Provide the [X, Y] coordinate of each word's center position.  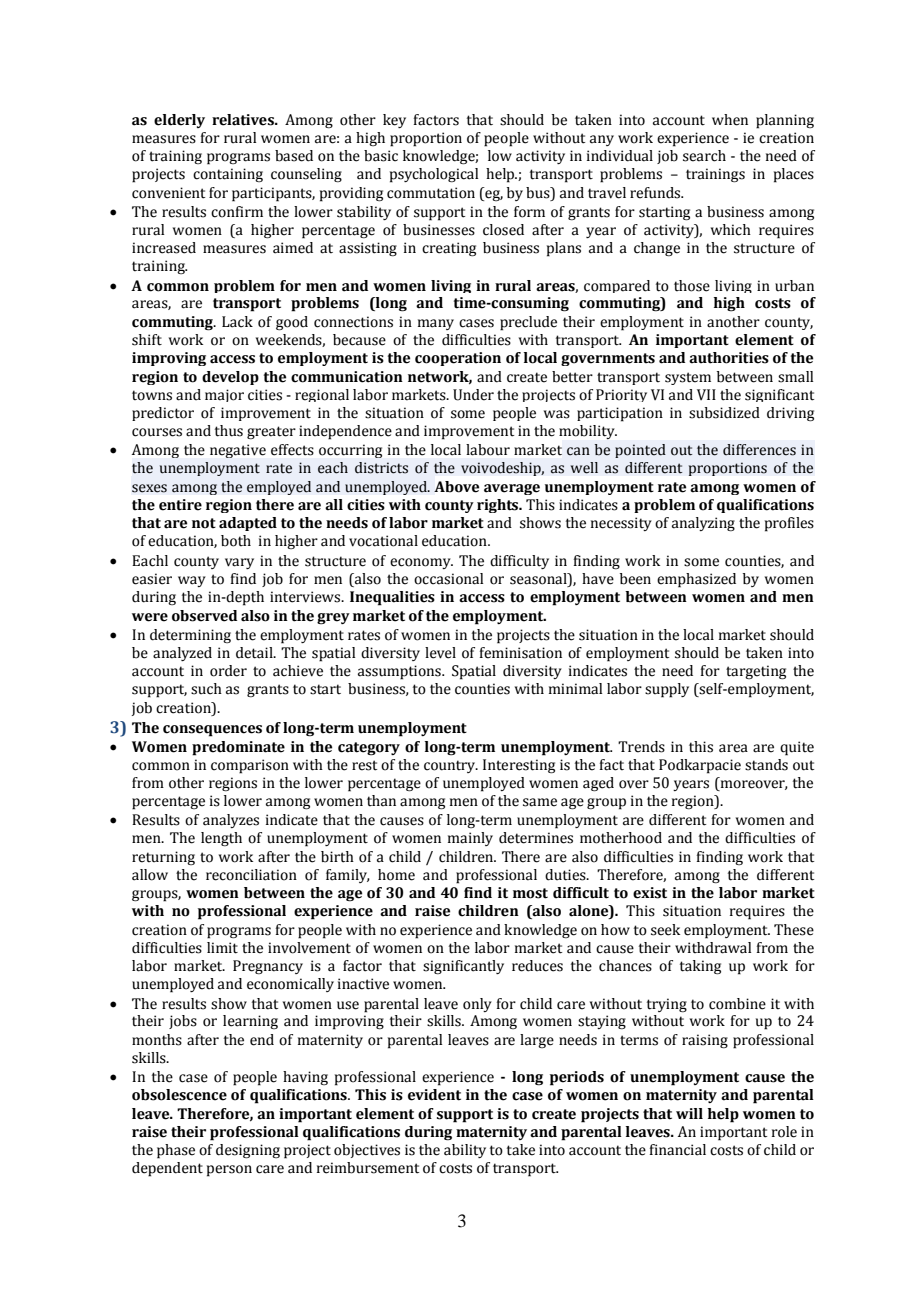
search [704, 156]
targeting [756, 672]
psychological [434, 175]
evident [434, 1095]
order [228, 671]
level [440, 653]
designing [248, 1151]
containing [228, 175]
